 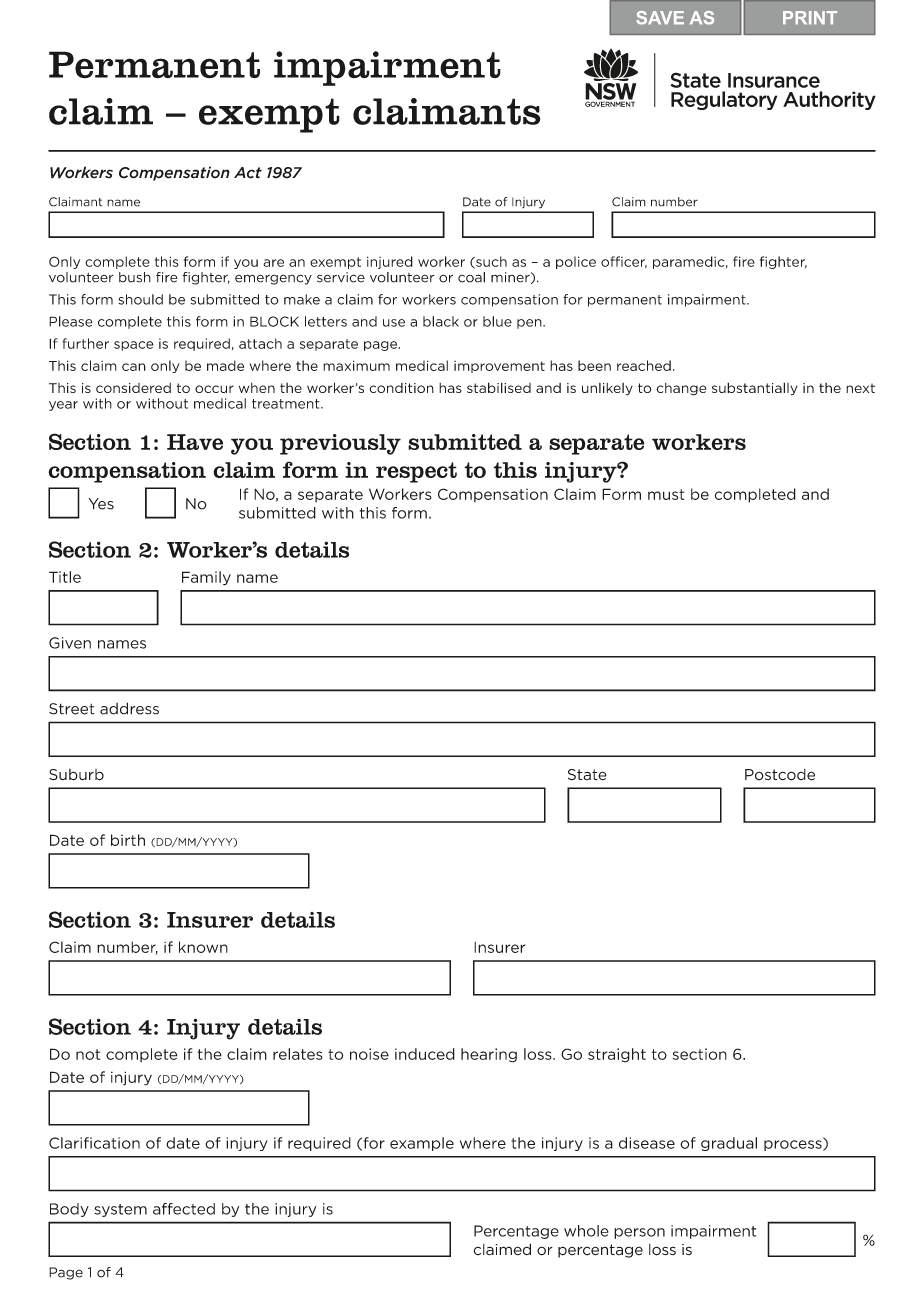 What do you see at coordinates (780, 775) in the screenshot?
I see `Postcode` at bounding box center [780, 775].
